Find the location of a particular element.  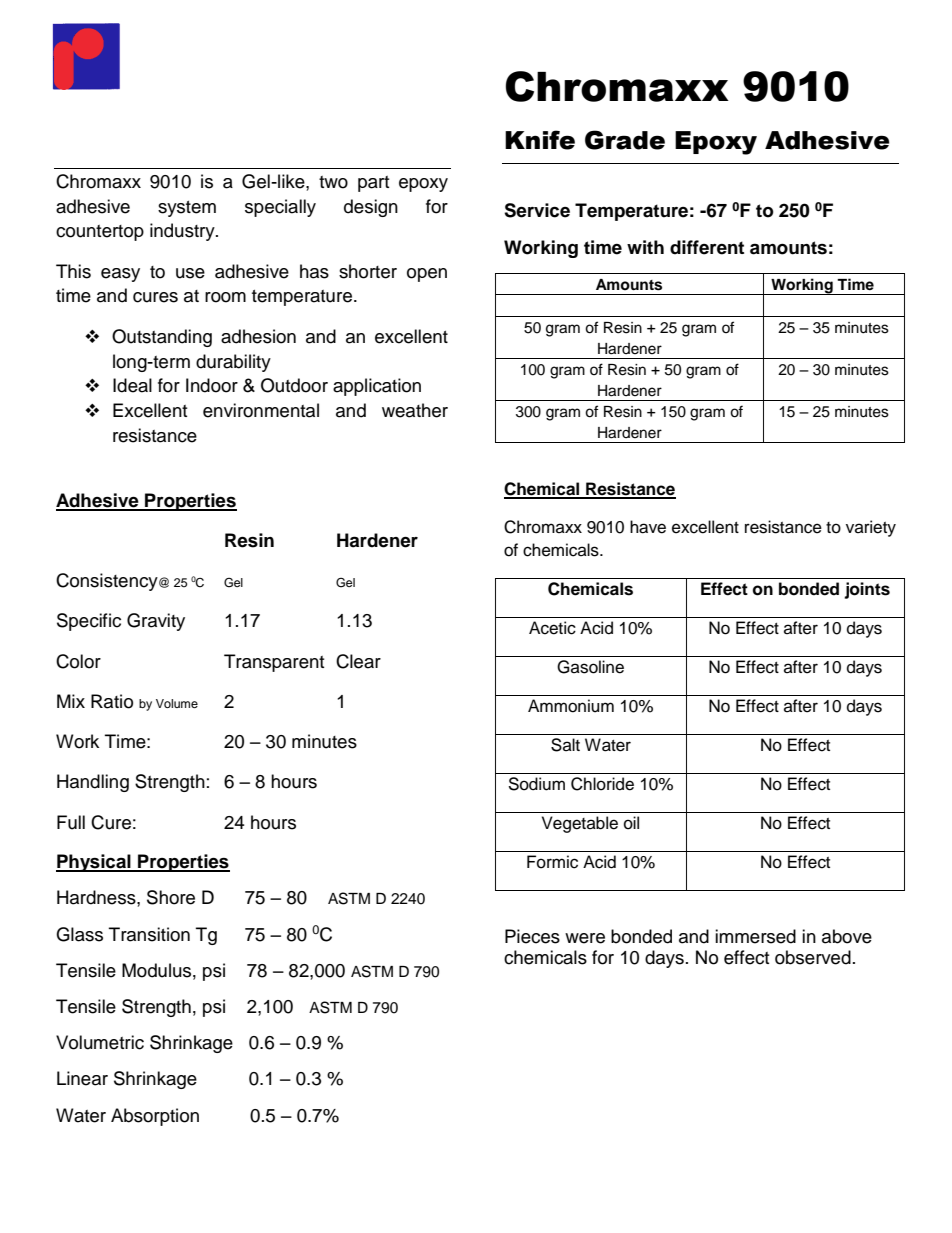

variety is located at coordinates (871, 528).
